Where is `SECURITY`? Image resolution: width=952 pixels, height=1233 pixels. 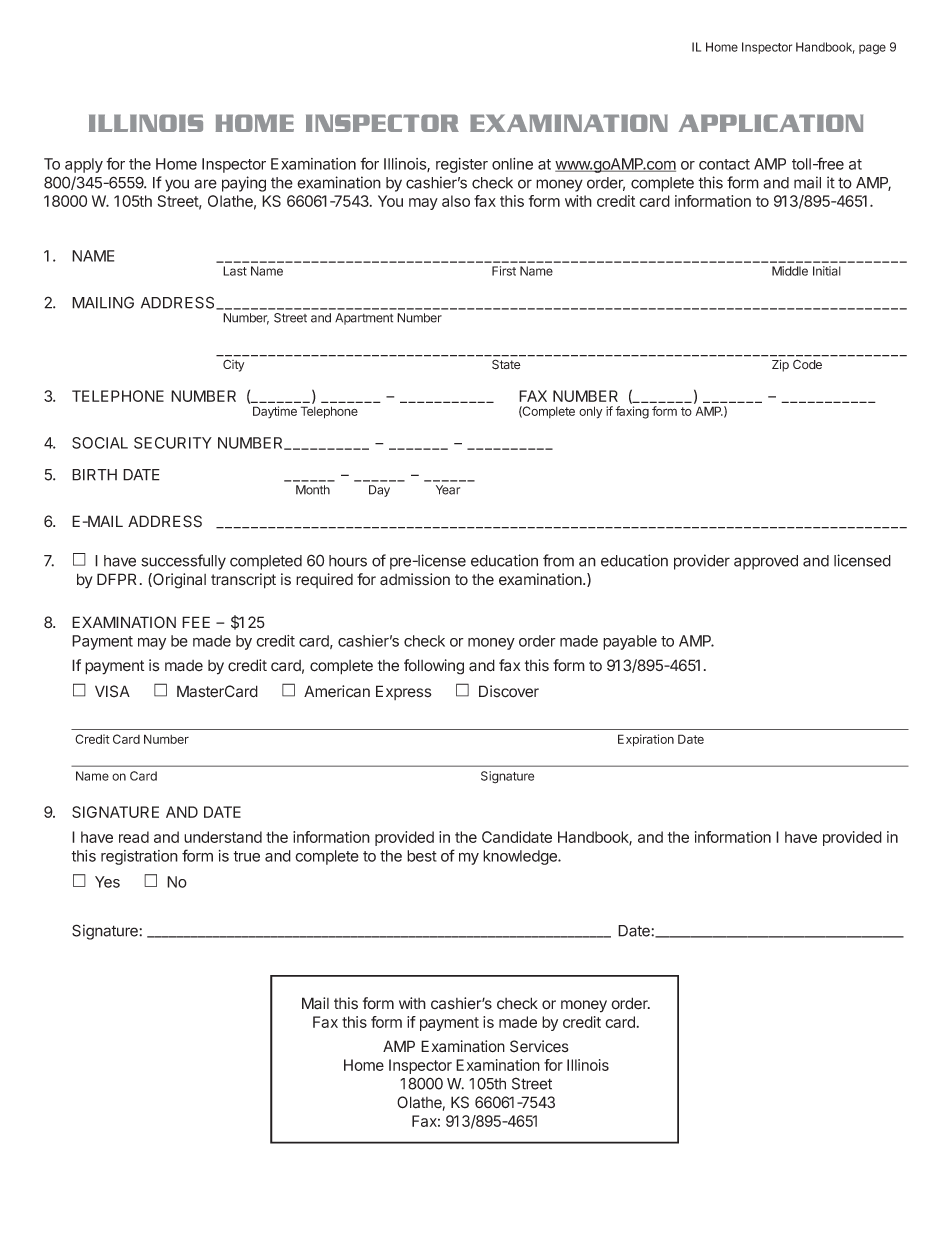 SECURITY is located at coordinates (173, 443).
